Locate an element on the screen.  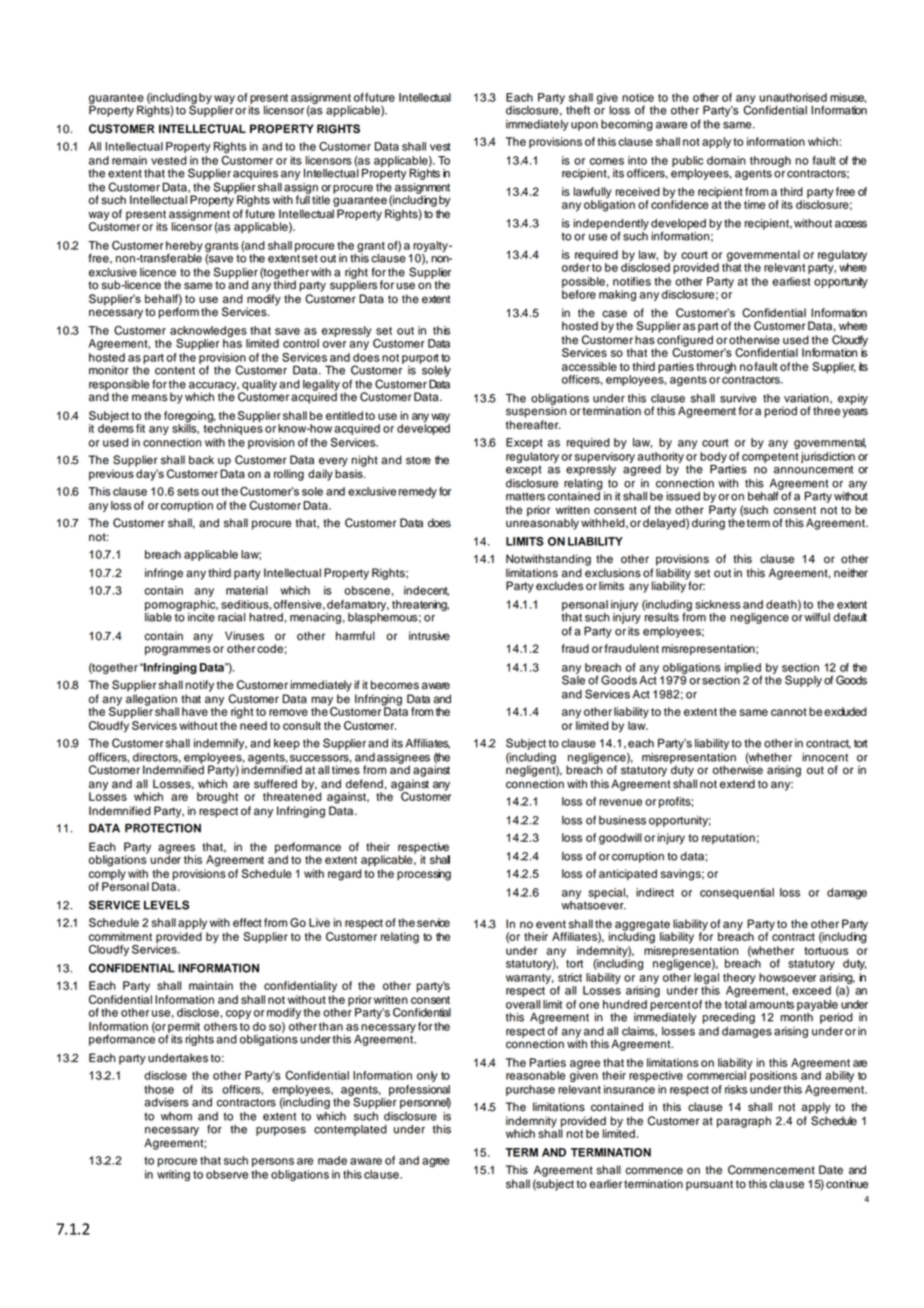
theft is located at coordinates (578, 110).
